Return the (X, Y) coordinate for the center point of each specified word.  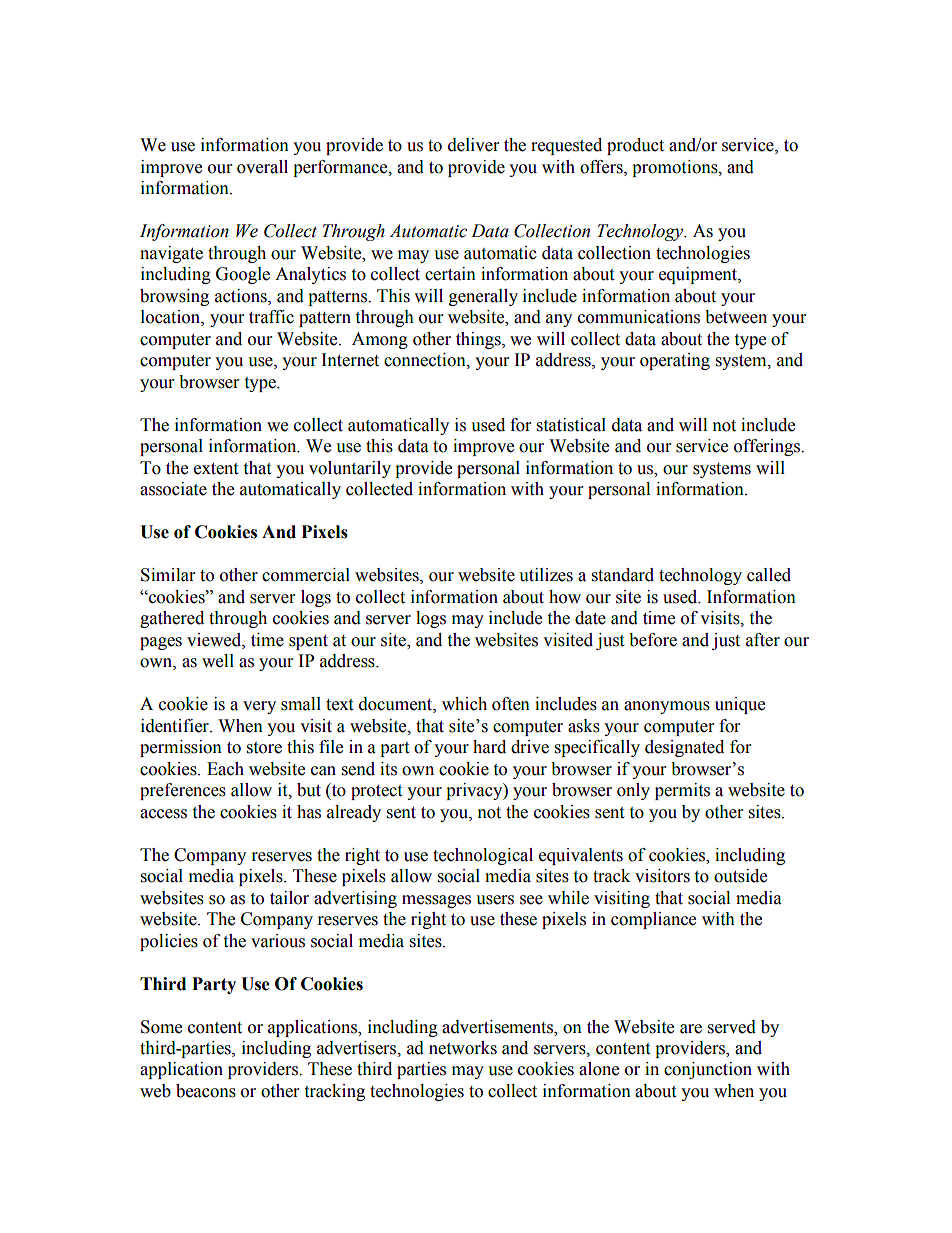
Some (161, 1027)
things (479, 340)
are (691, 1029)
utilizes (546, 575)
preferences (183, 791)
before (653, 640)
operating (675, 361)
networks (463, 1048)
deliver (473, 145)
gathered (172, 619)
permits (682, 791)
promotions (676, 168)
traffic (271, 317)
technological (483, 856)
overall (262, 167)
